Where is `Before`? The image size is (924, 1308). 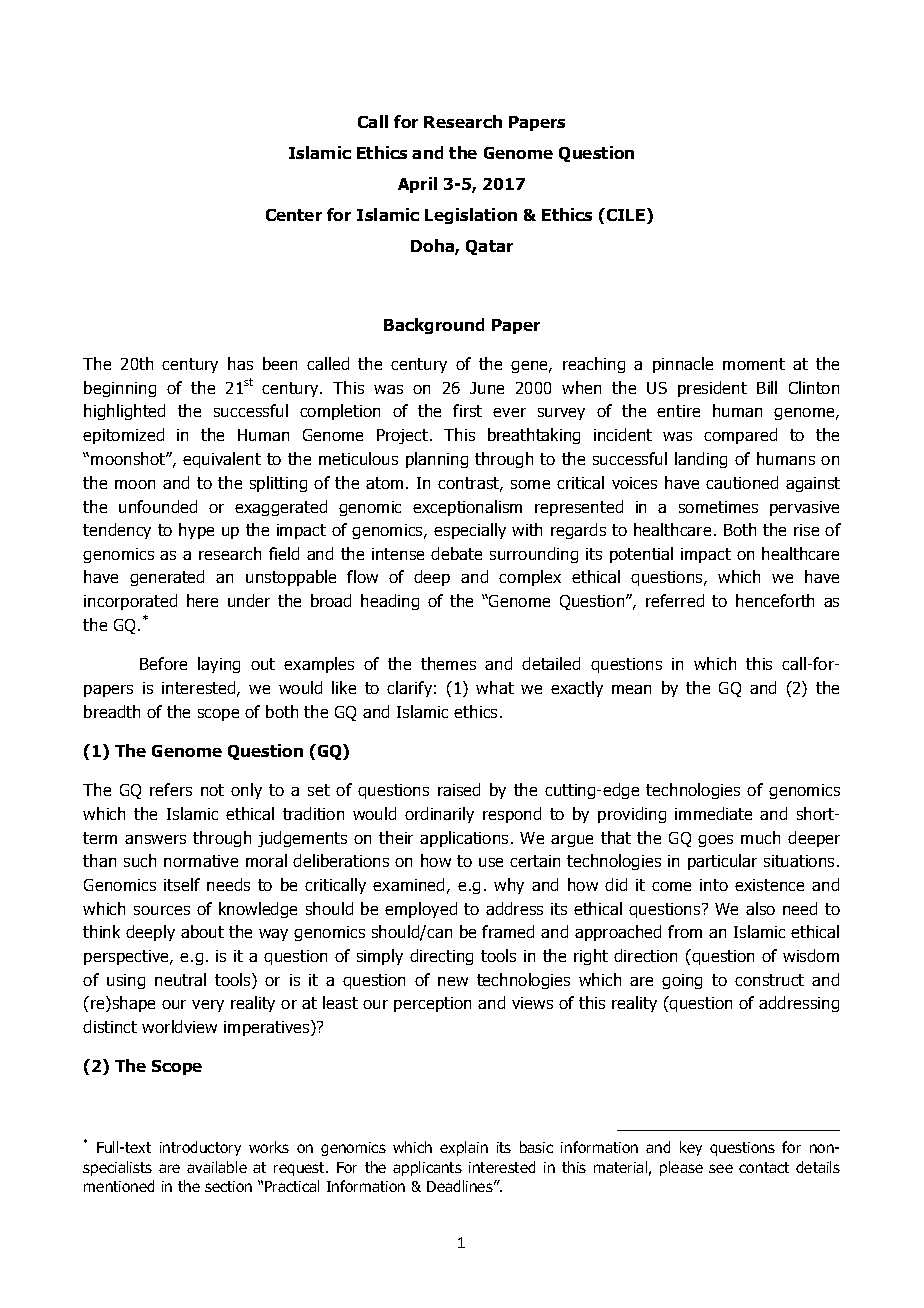
Before is located at coordinates (163, 663).
